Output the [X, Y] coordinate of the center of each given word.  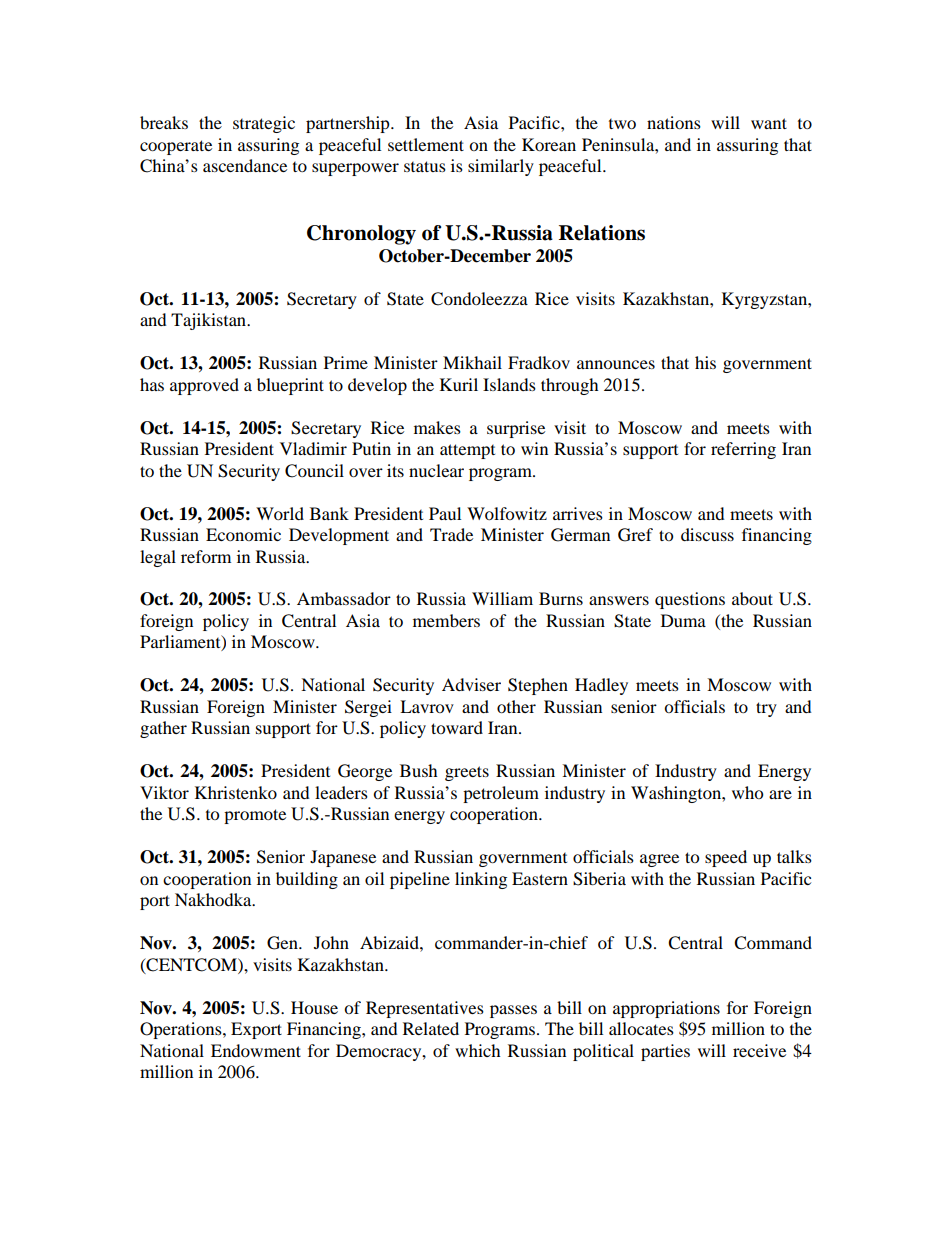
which [478, 1050]
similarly [501, 167]
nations [674, 122]
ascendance [245, 165]
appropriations [666, 1009]
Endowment [256, 1050]
